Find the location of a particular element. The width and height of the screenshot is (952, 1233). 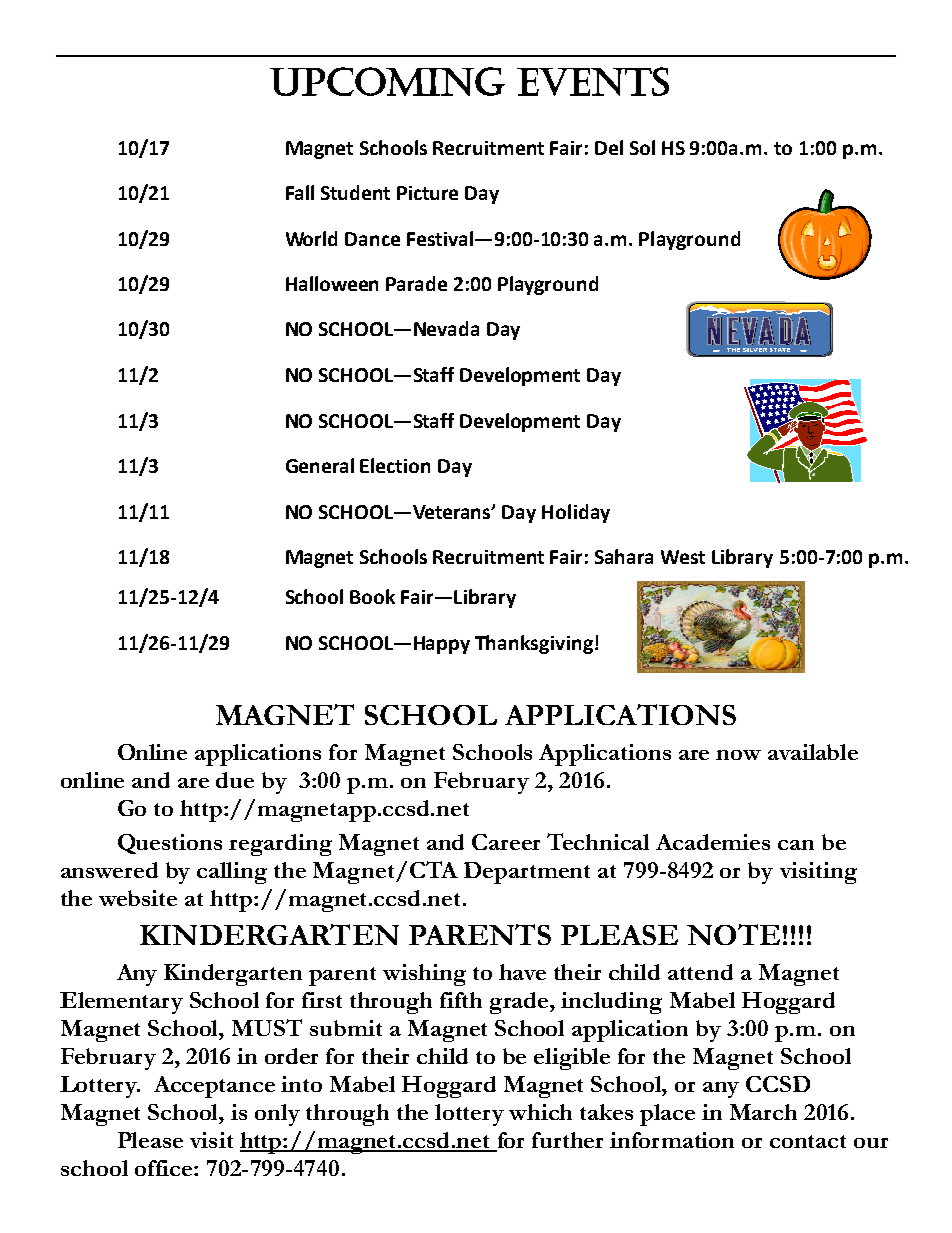

Career is located at coordinates (506, 842).
